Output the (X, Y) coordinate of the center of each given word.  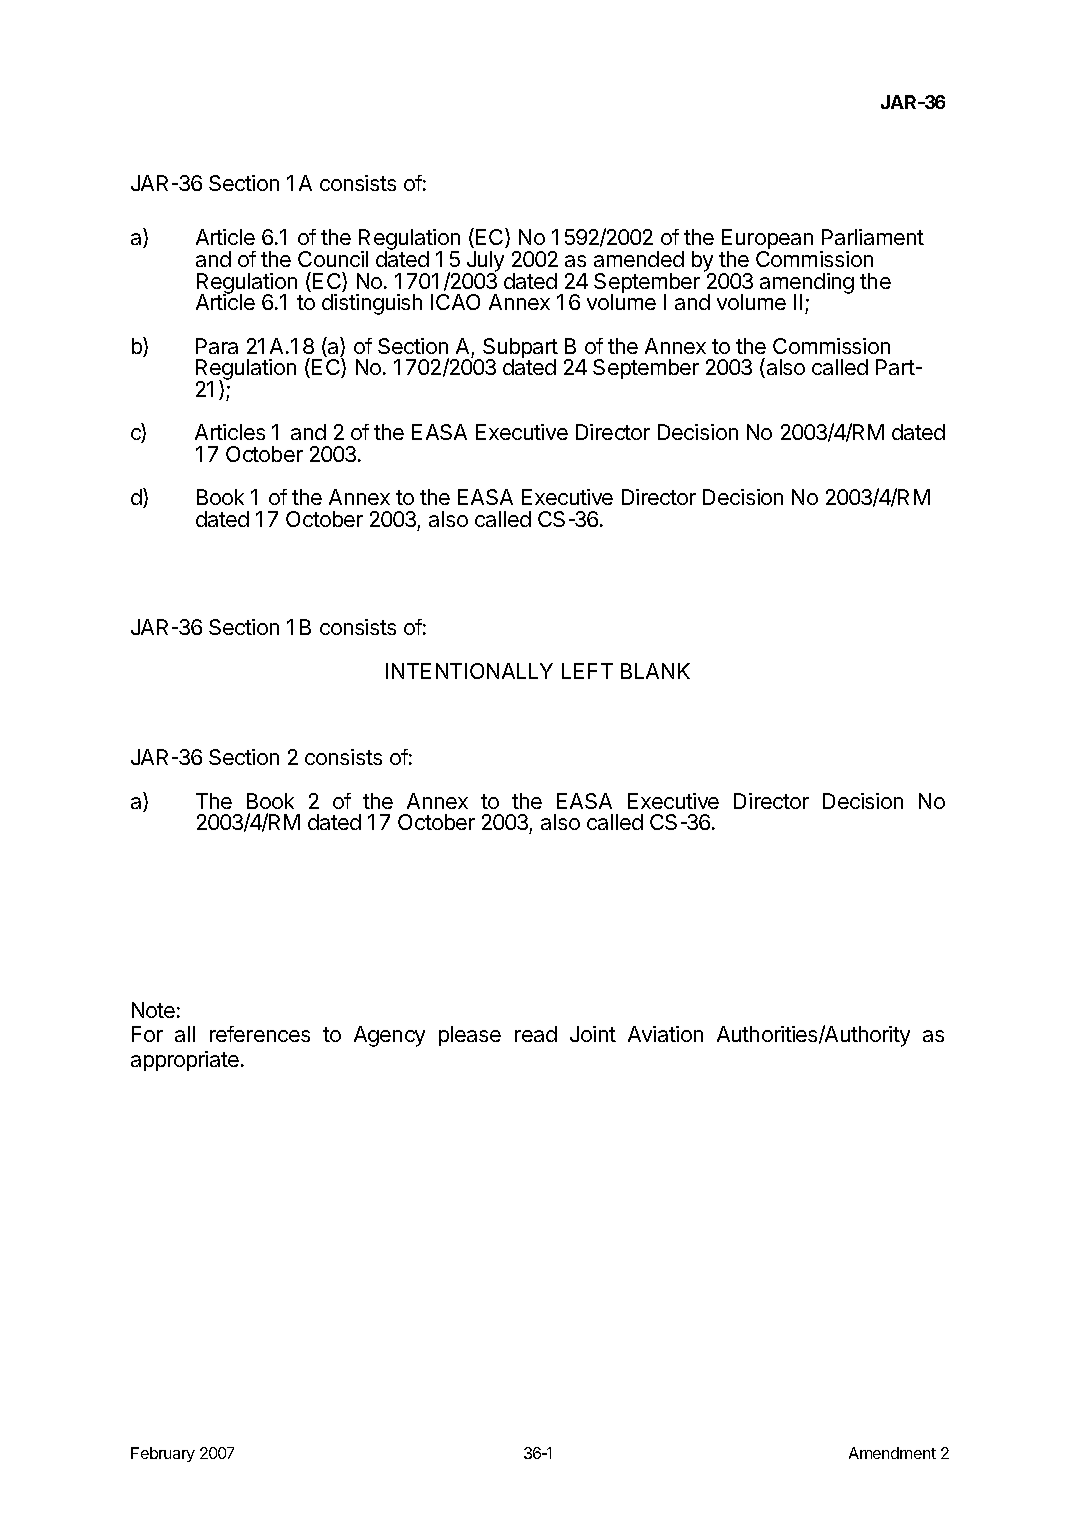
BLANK (655, 671)
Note (153, 1010)
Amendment (892, 1453)
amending (807, 284)
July (485, 262)
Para (217, 346)
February (163, 1454)
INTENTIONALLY (469, 671)
